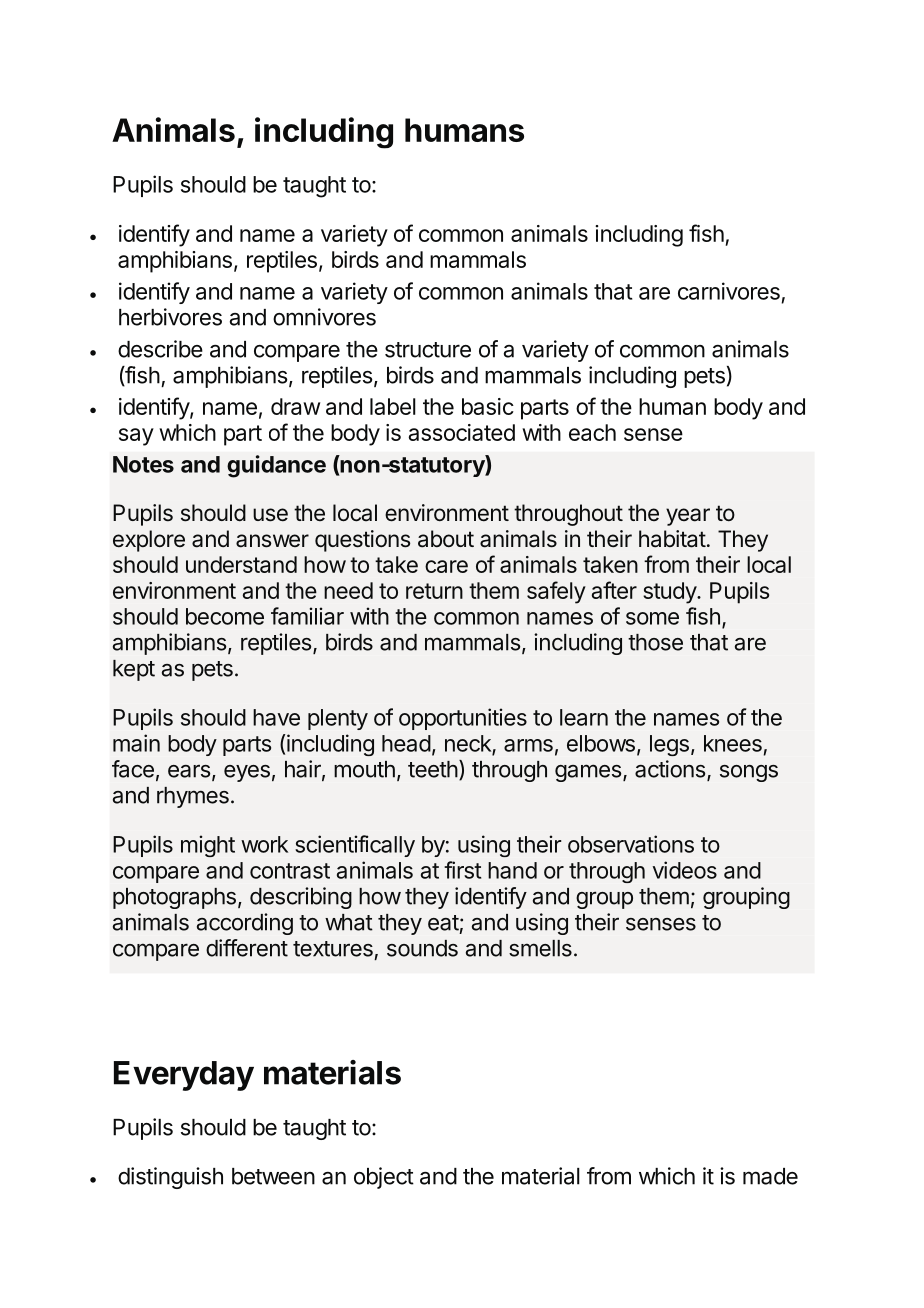 This image has width=924, height=1308. Describe the element at coordinates (208, 846) in the image. I see `might` at that location.
